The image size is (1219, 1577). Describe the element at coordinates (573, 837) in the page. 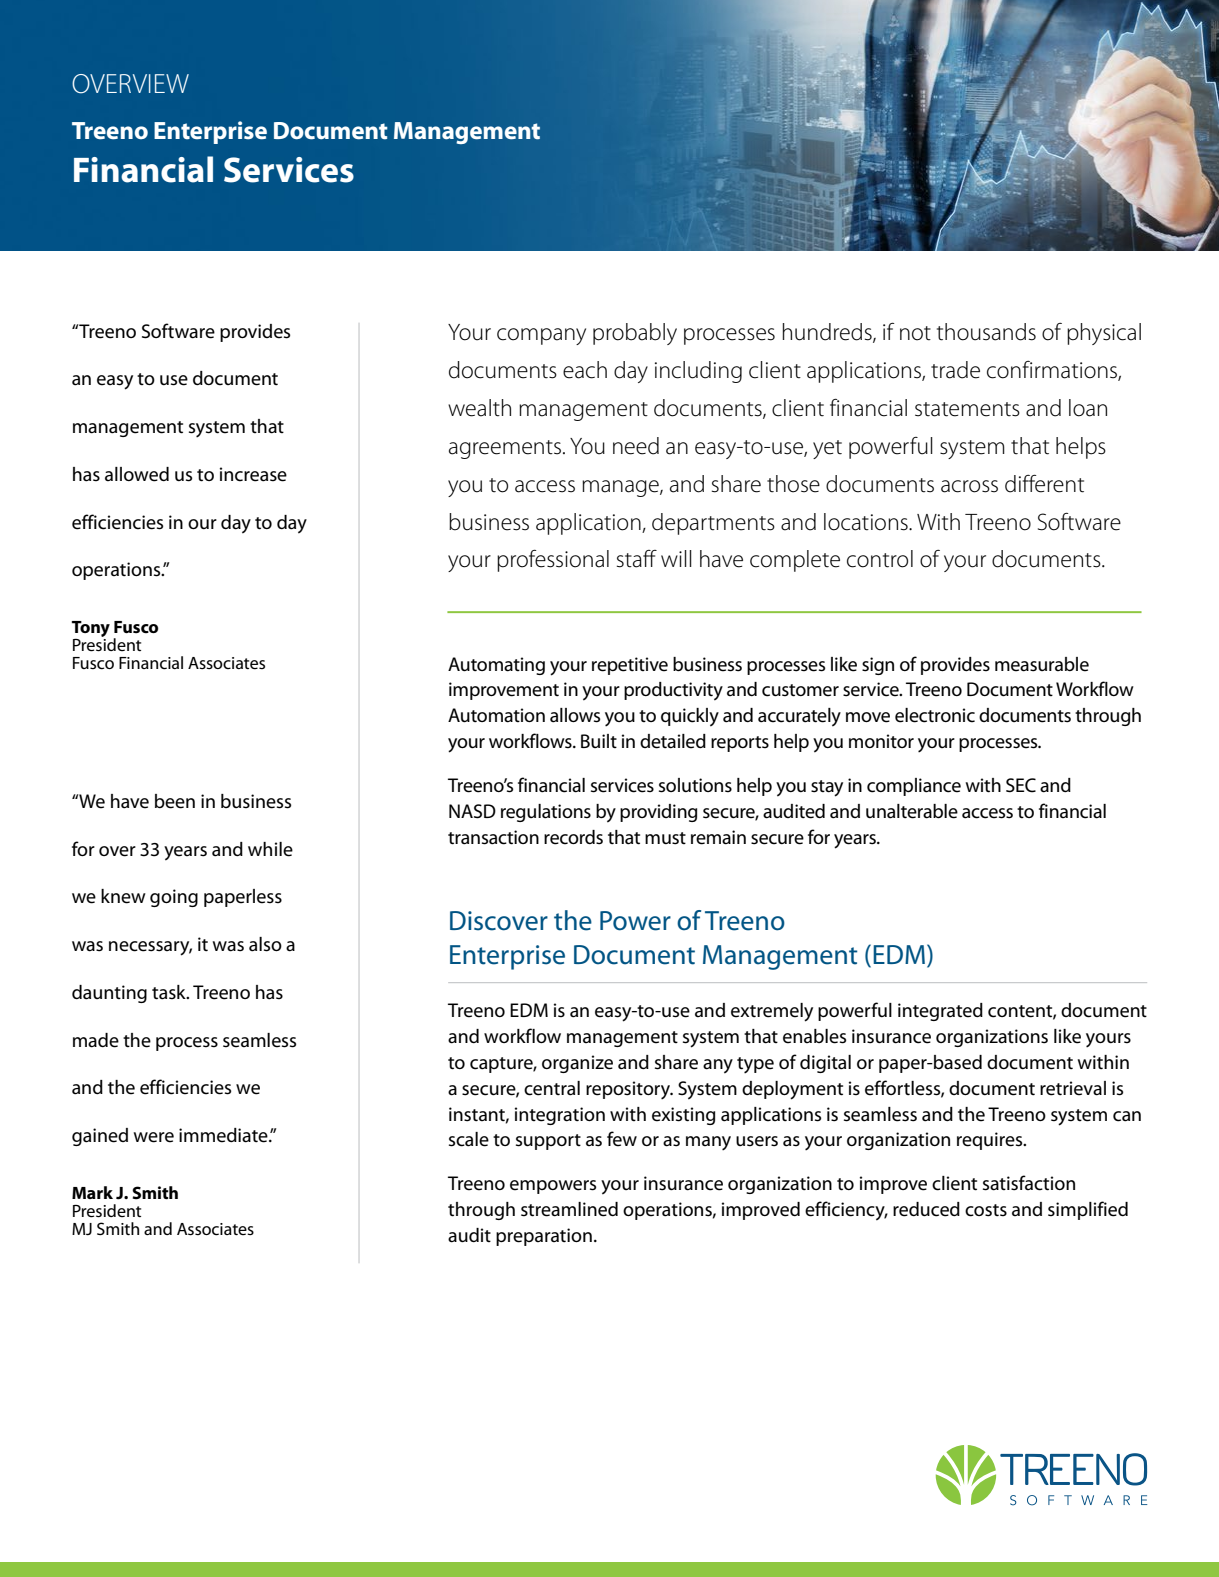

I see `records` at that location.
